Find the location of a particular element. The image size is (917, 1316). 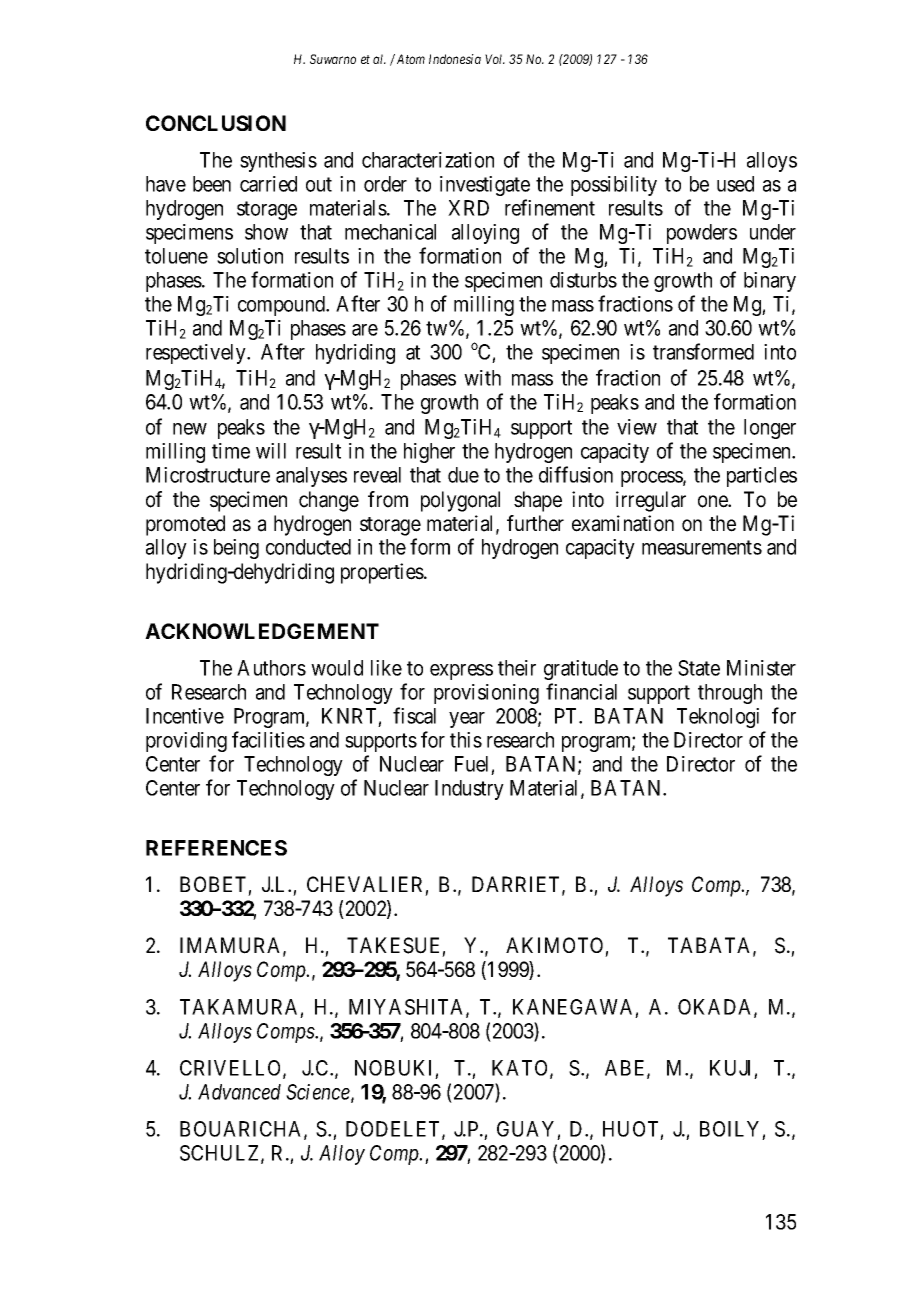

with is located at coordinates (482, 378).
